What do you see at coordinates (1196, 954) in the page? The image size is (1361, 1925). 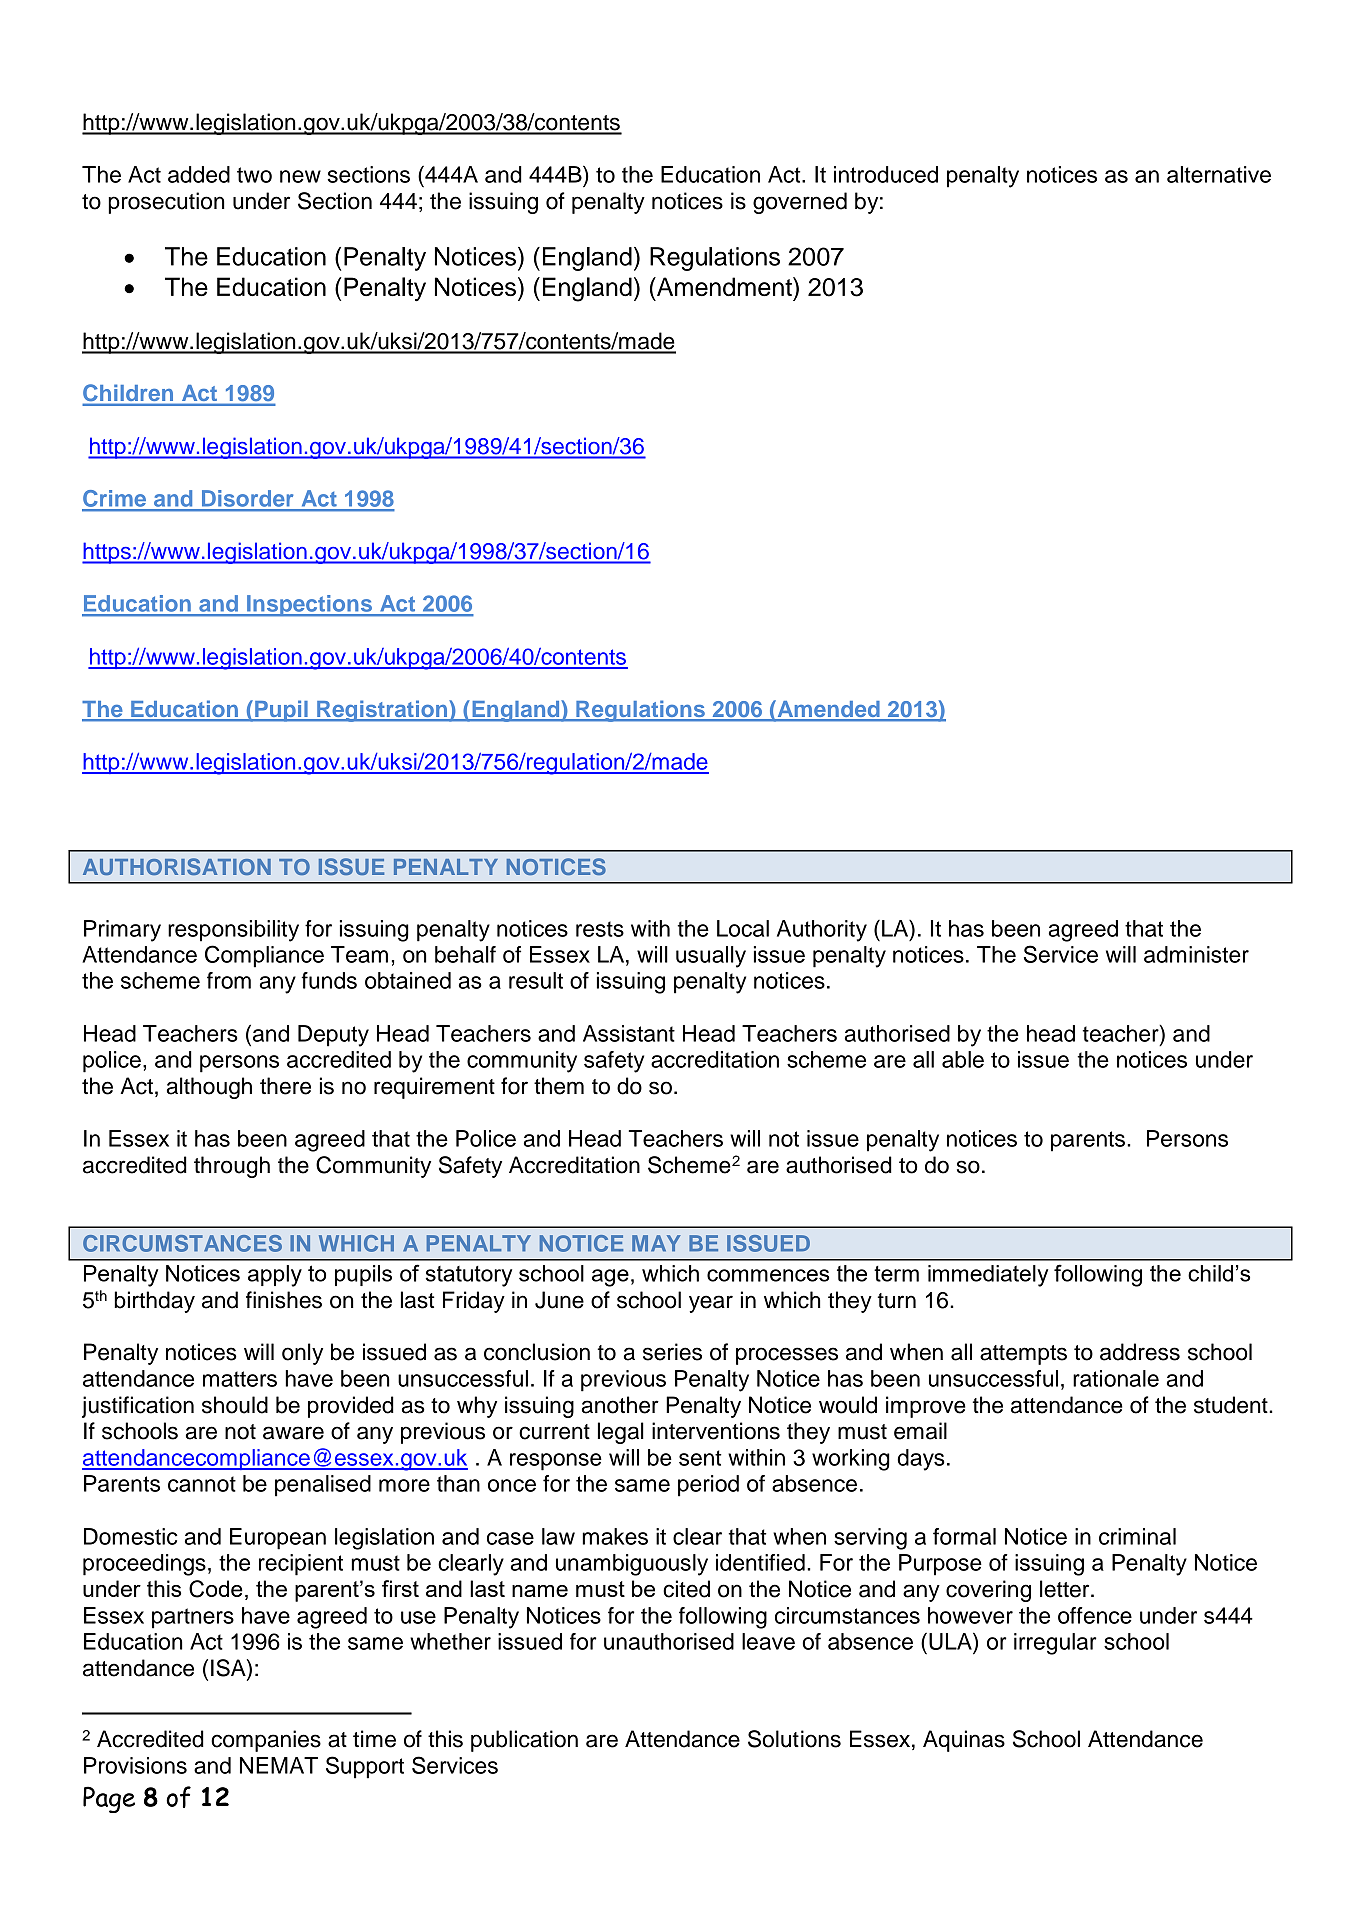 I see `administer` at bounding box center [1196, 954].
